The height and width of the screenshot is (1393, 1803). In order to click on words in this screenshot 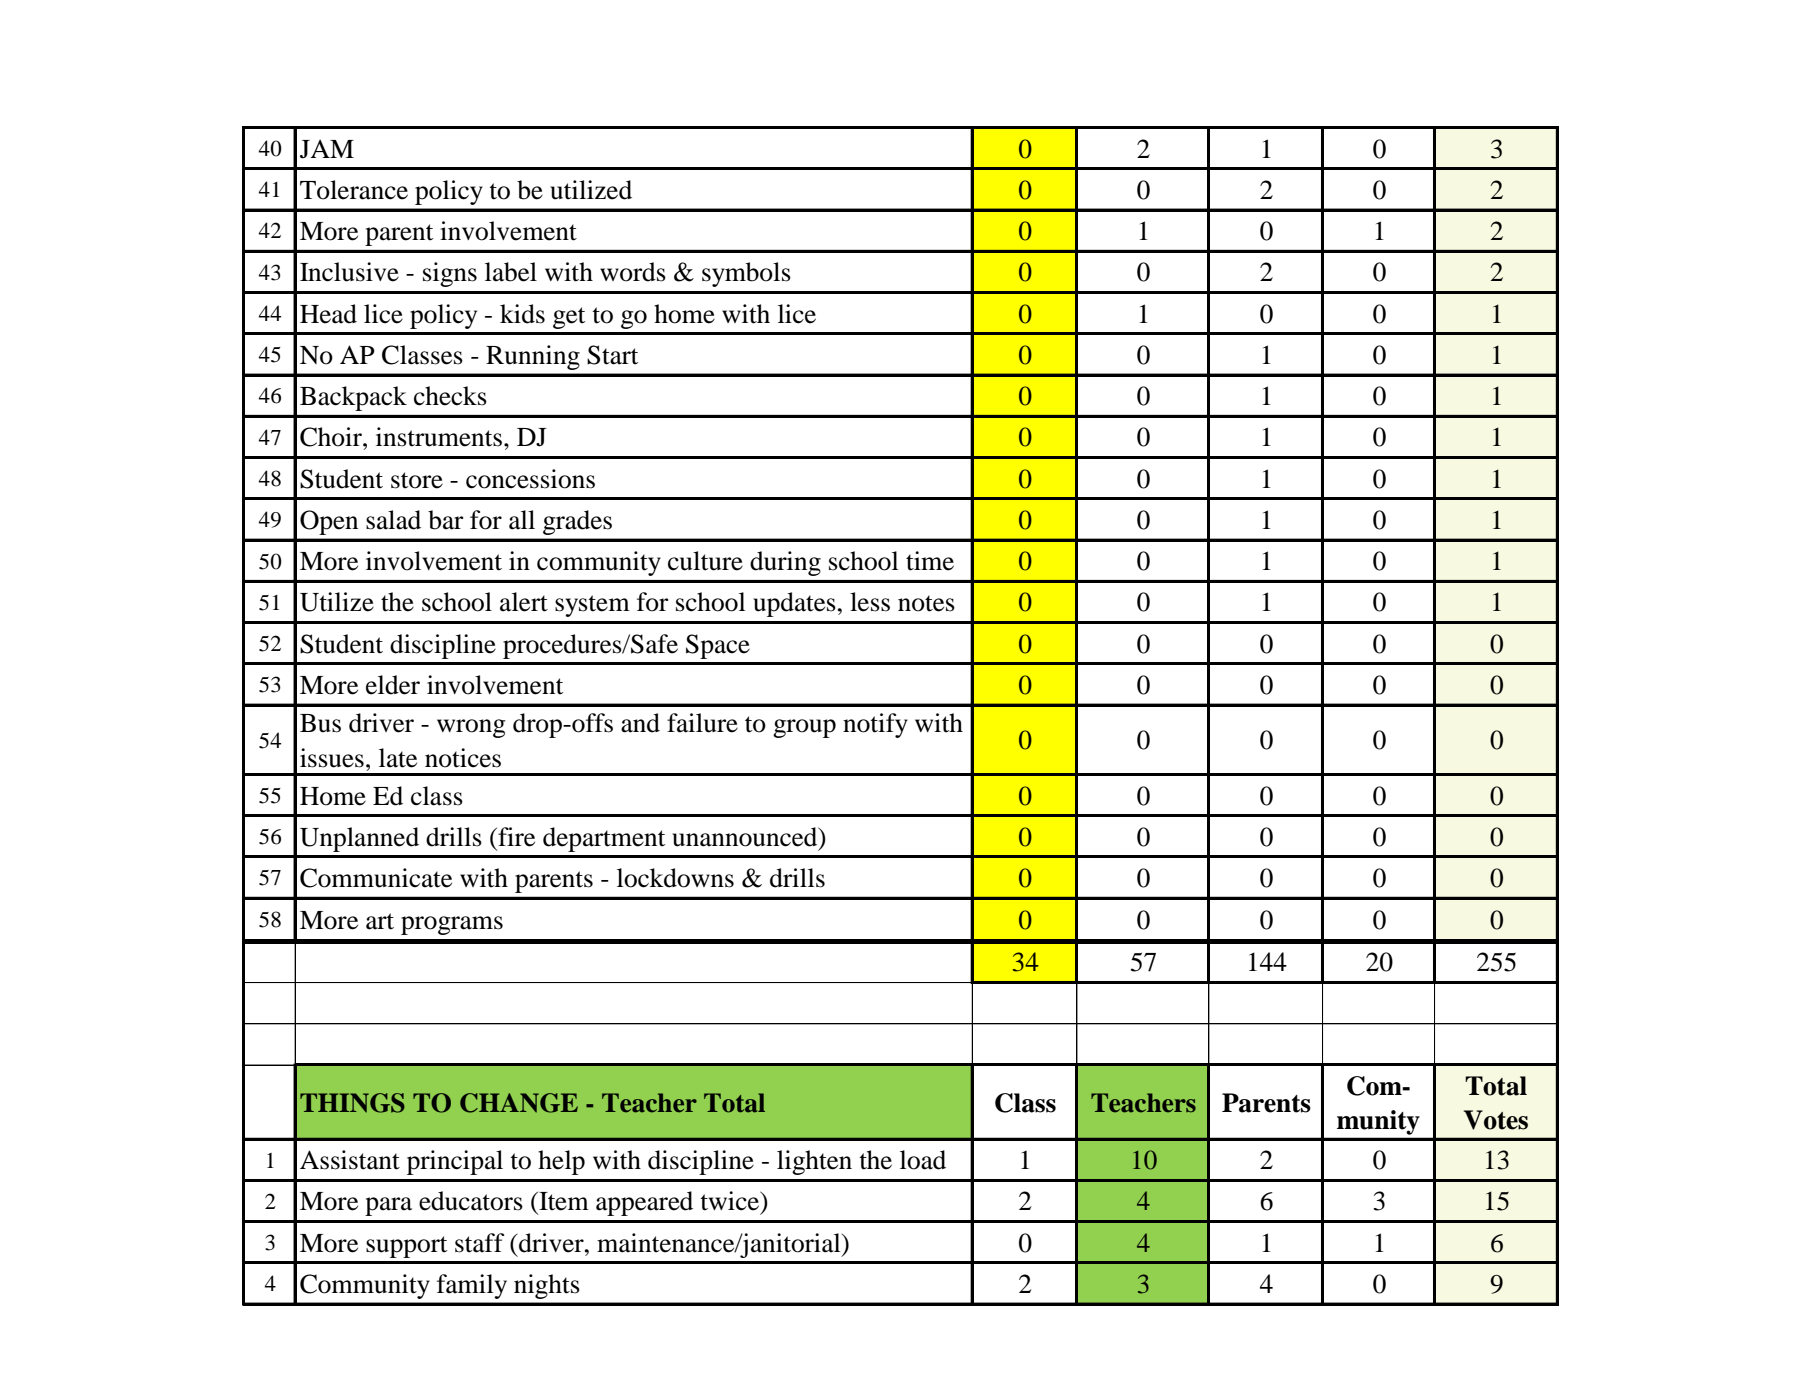, I will do `click(633, 272)`.
